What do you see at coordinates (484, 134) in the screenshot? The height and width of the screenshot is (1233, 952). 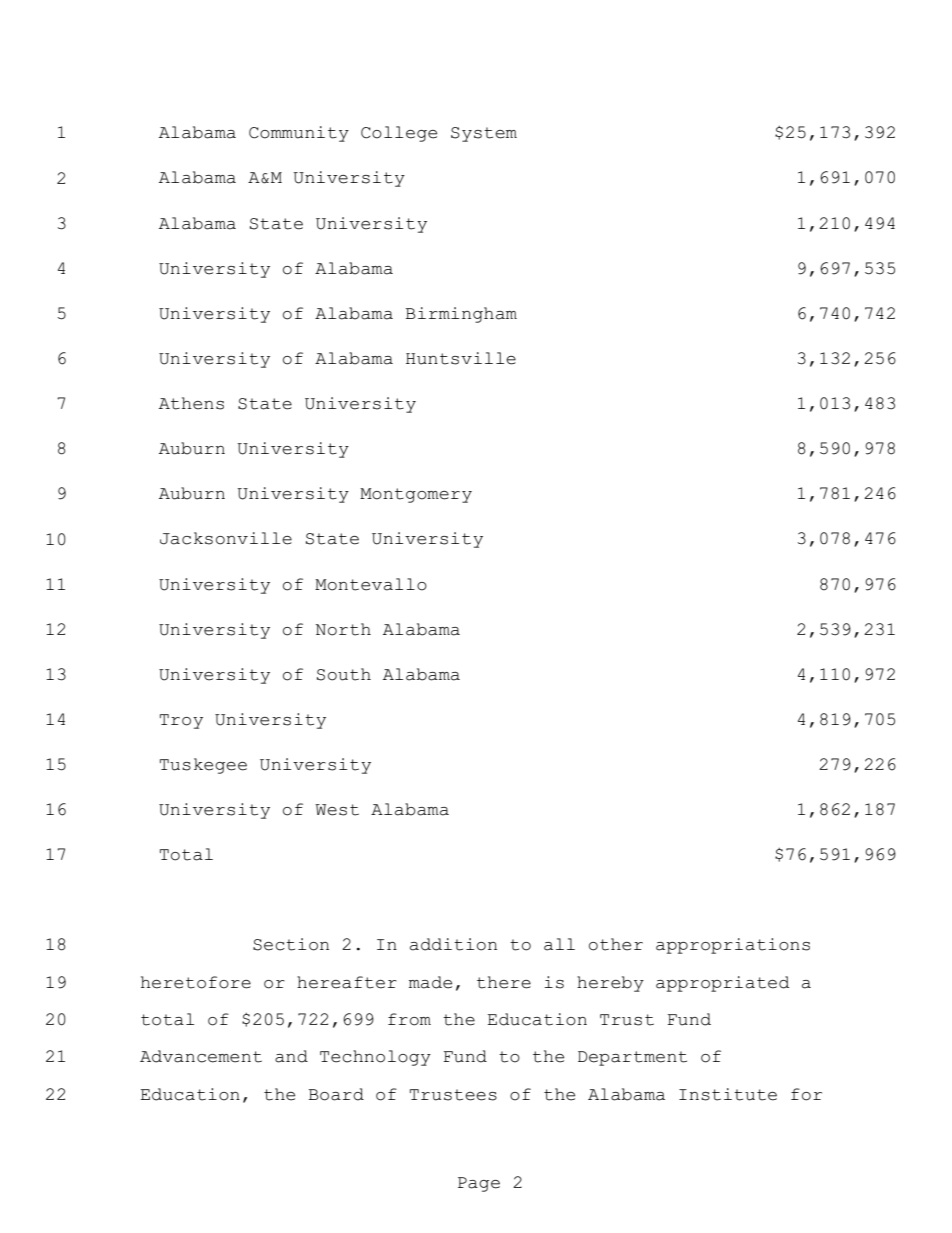 I see `System` at bounding box center [484, 134].
